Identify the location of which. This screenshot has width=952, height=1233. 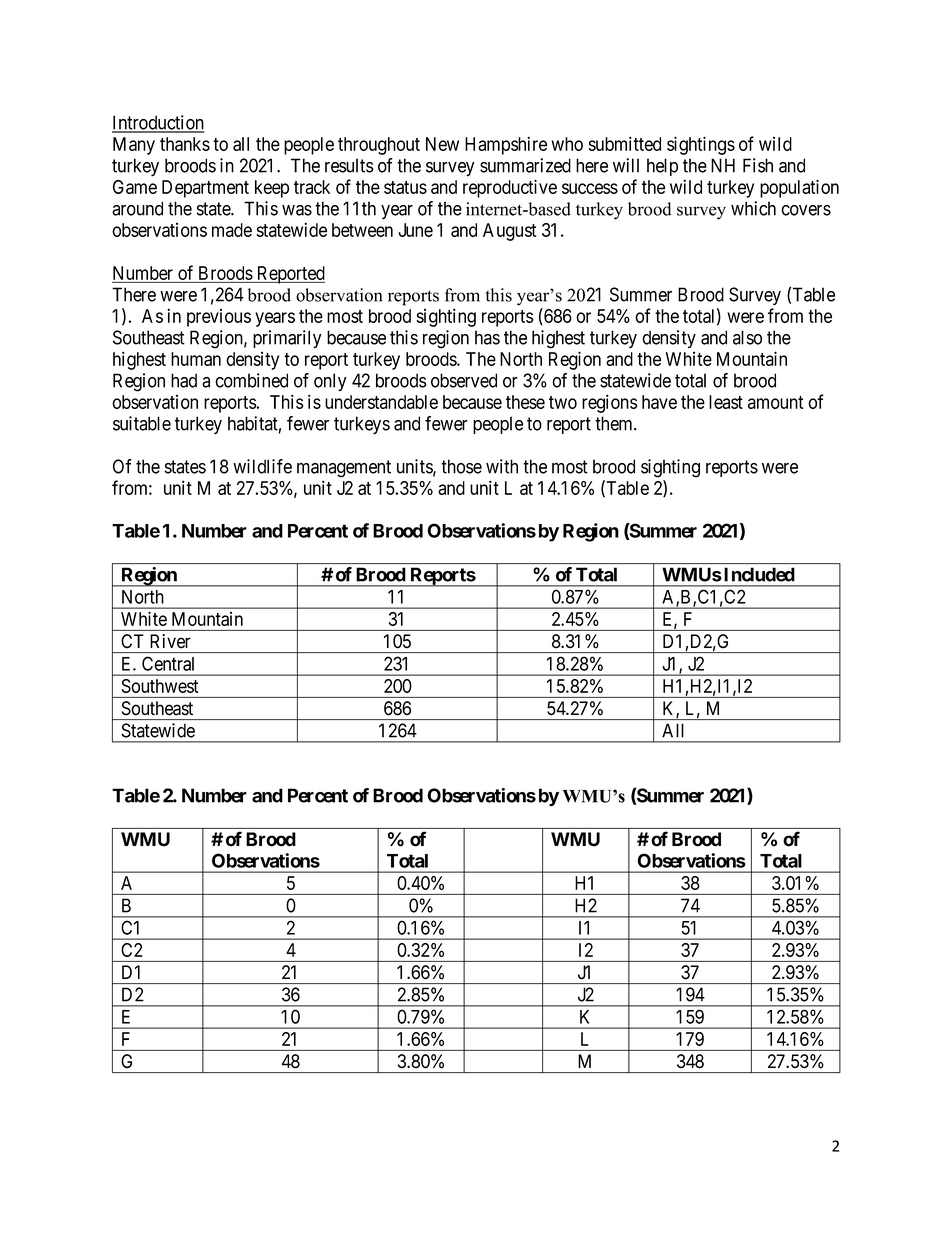
(753, 208).
